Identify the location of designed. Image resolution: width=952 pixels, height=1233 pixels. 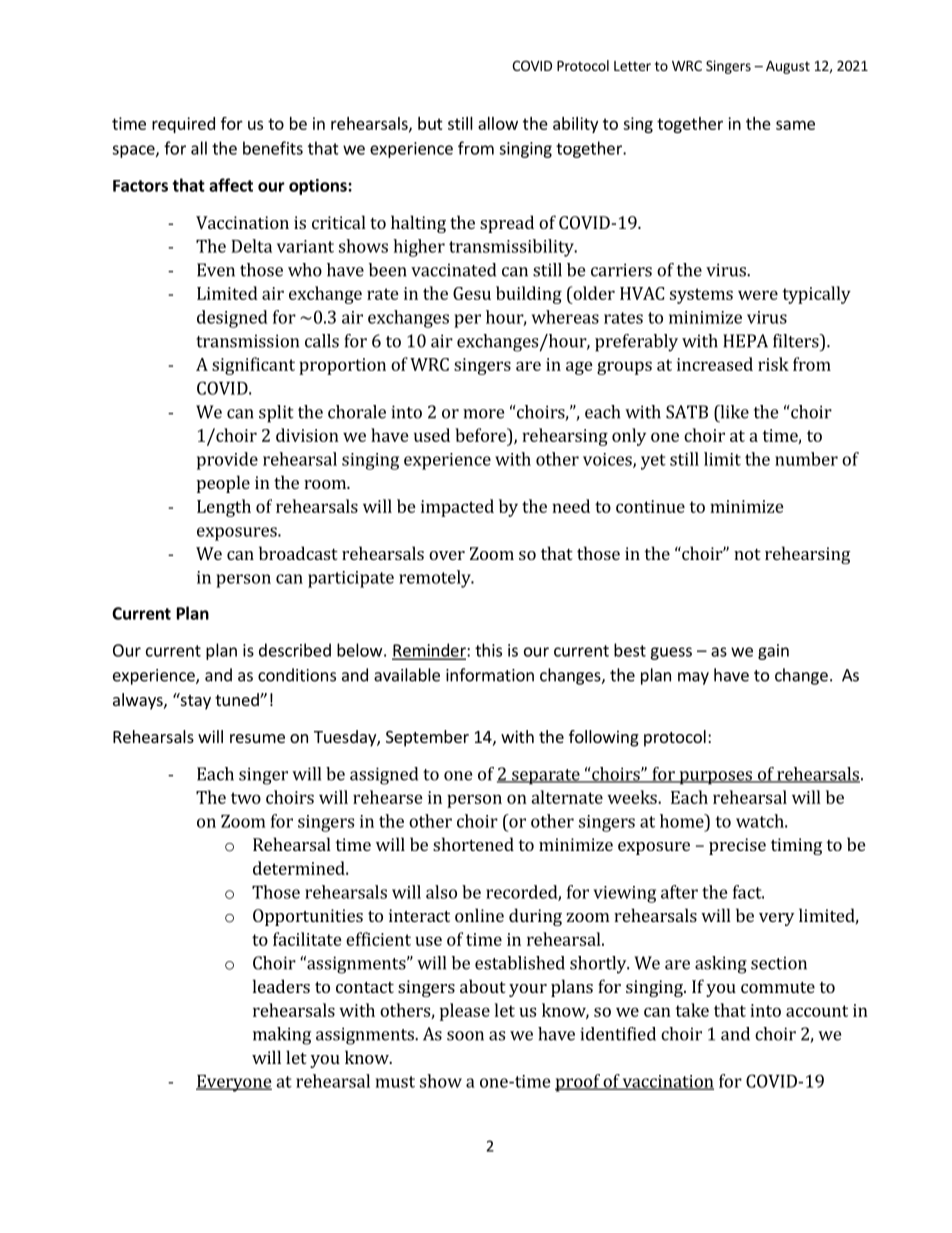
(232, 319).
